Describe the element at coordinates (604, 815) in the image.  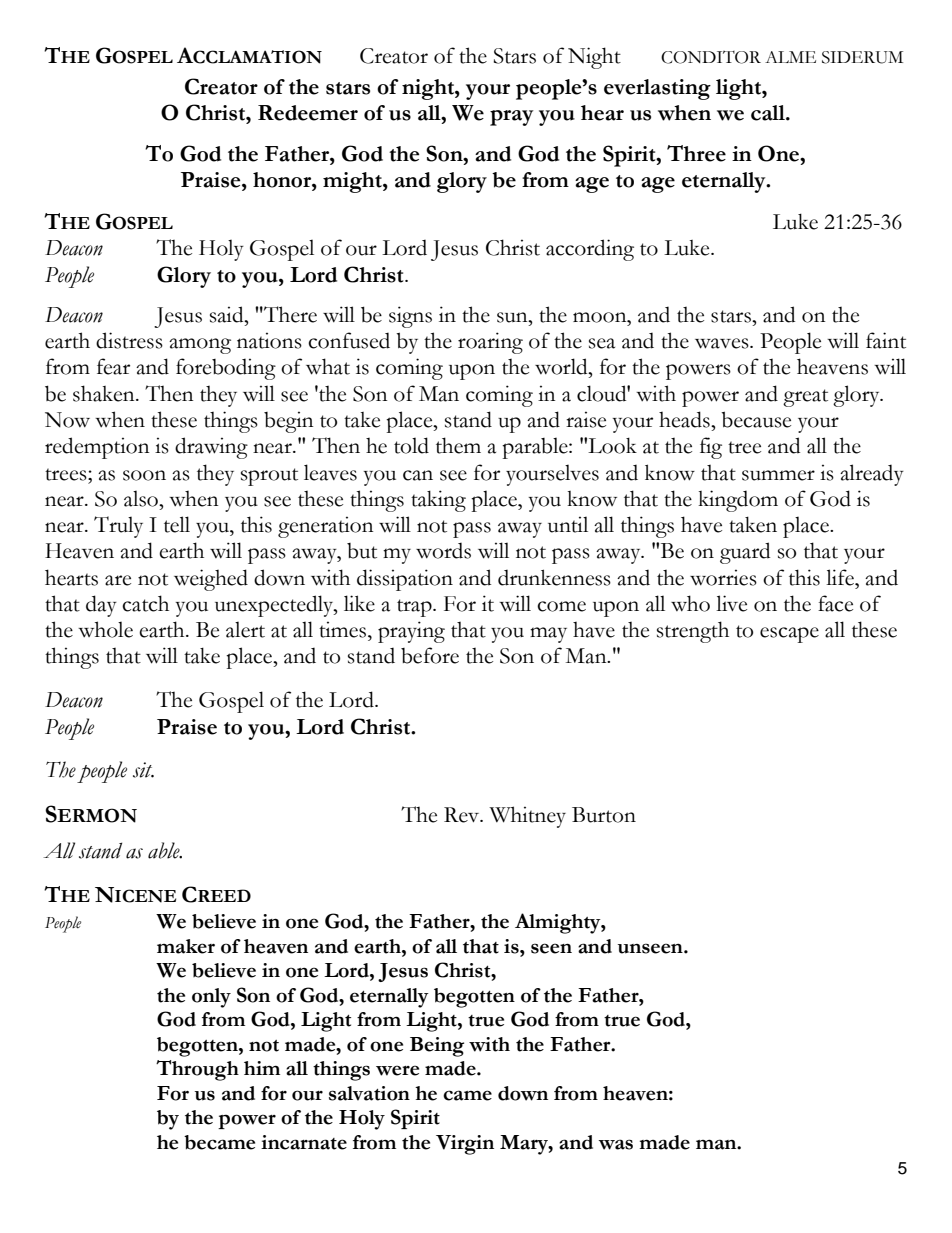
I see `Burton` at that location.
